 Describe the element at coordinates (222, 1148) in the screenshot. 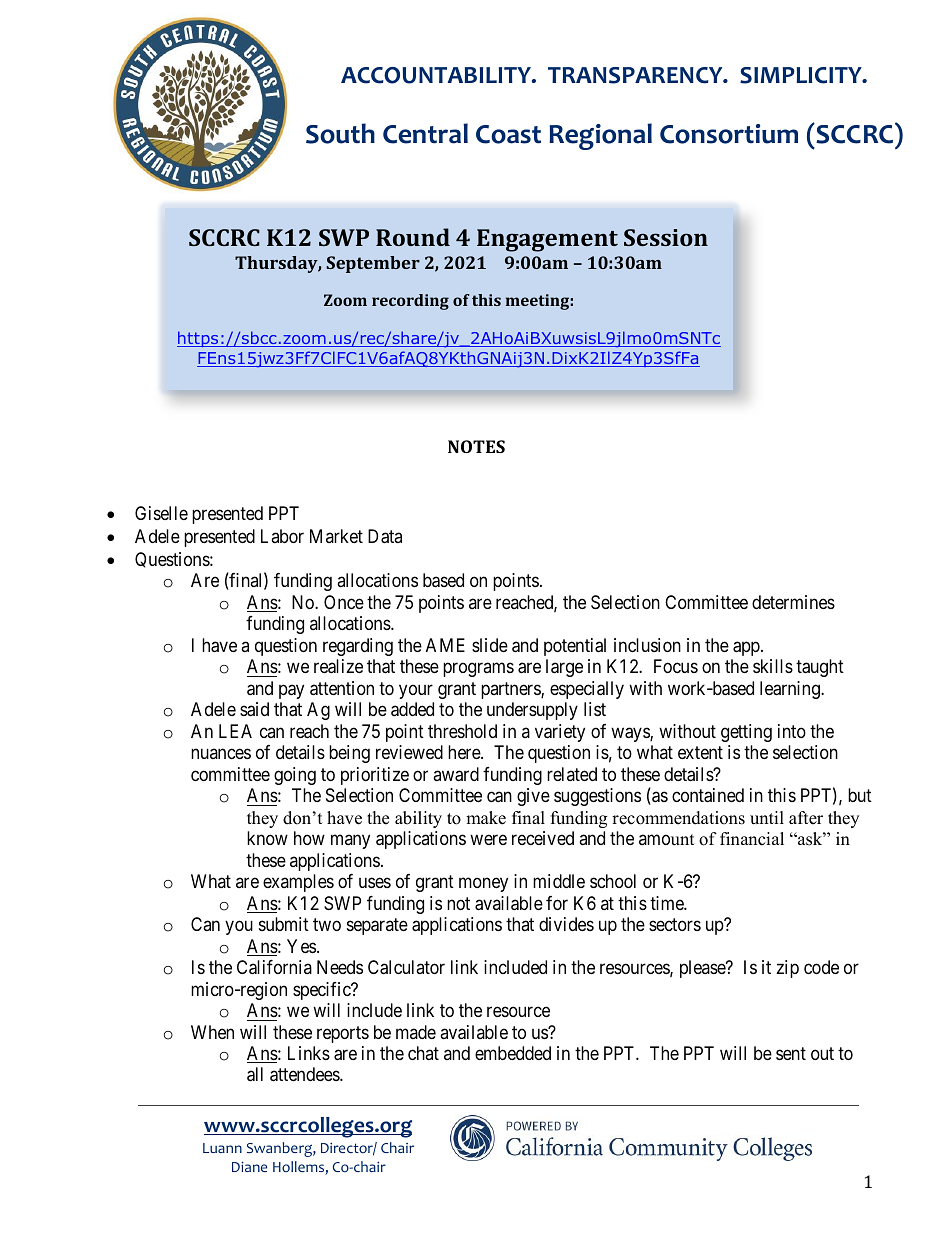

I see `Luann` at that location.
